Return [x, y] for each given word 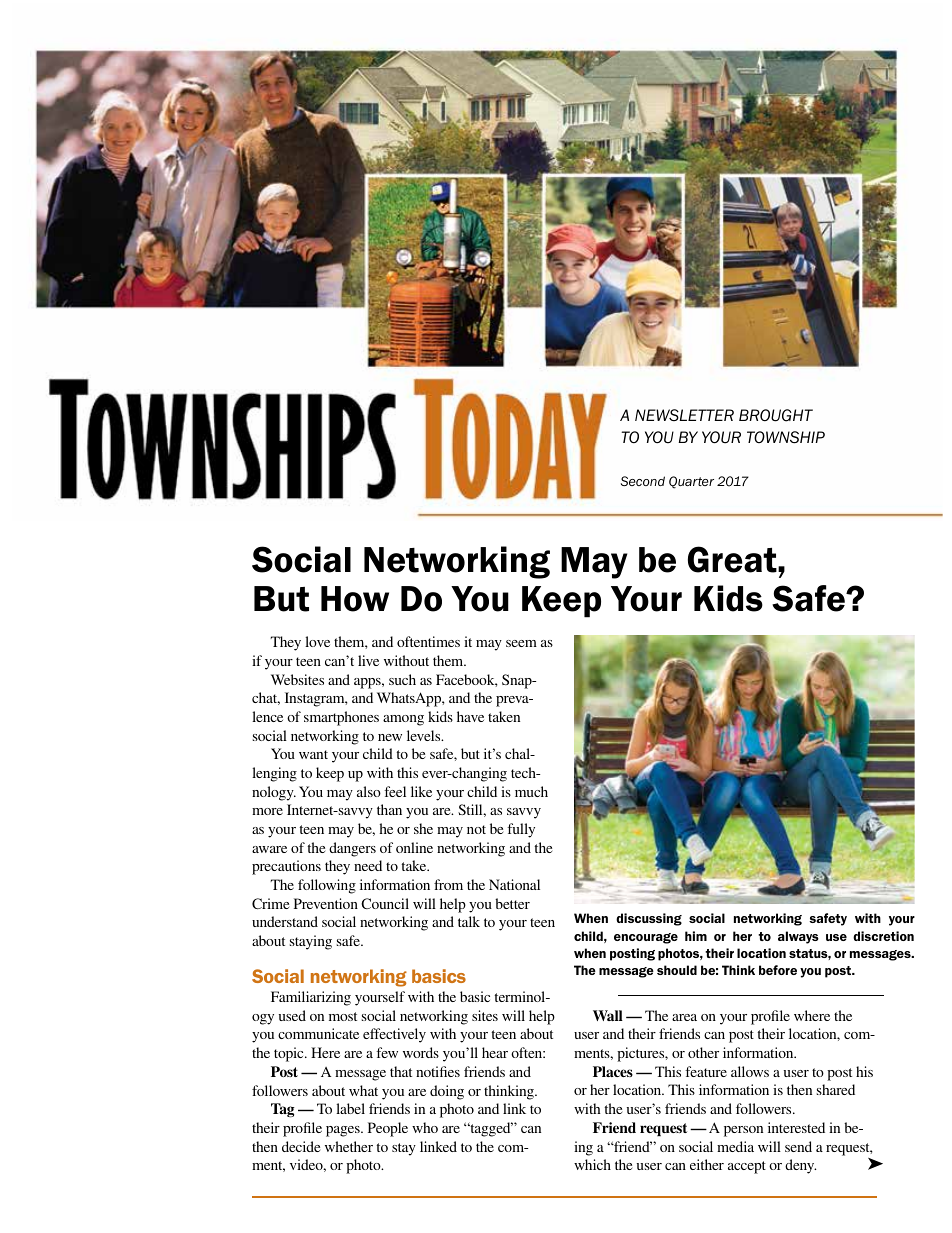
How [355, 599]
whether [349, 1146]
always [798, 937]
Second [643, 481]
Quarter [691, 482]
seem [521, 643]
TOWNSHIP [786, 437]
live [368, 660]
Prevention [326, 903]
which [592, 1164]
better [512, 903]
